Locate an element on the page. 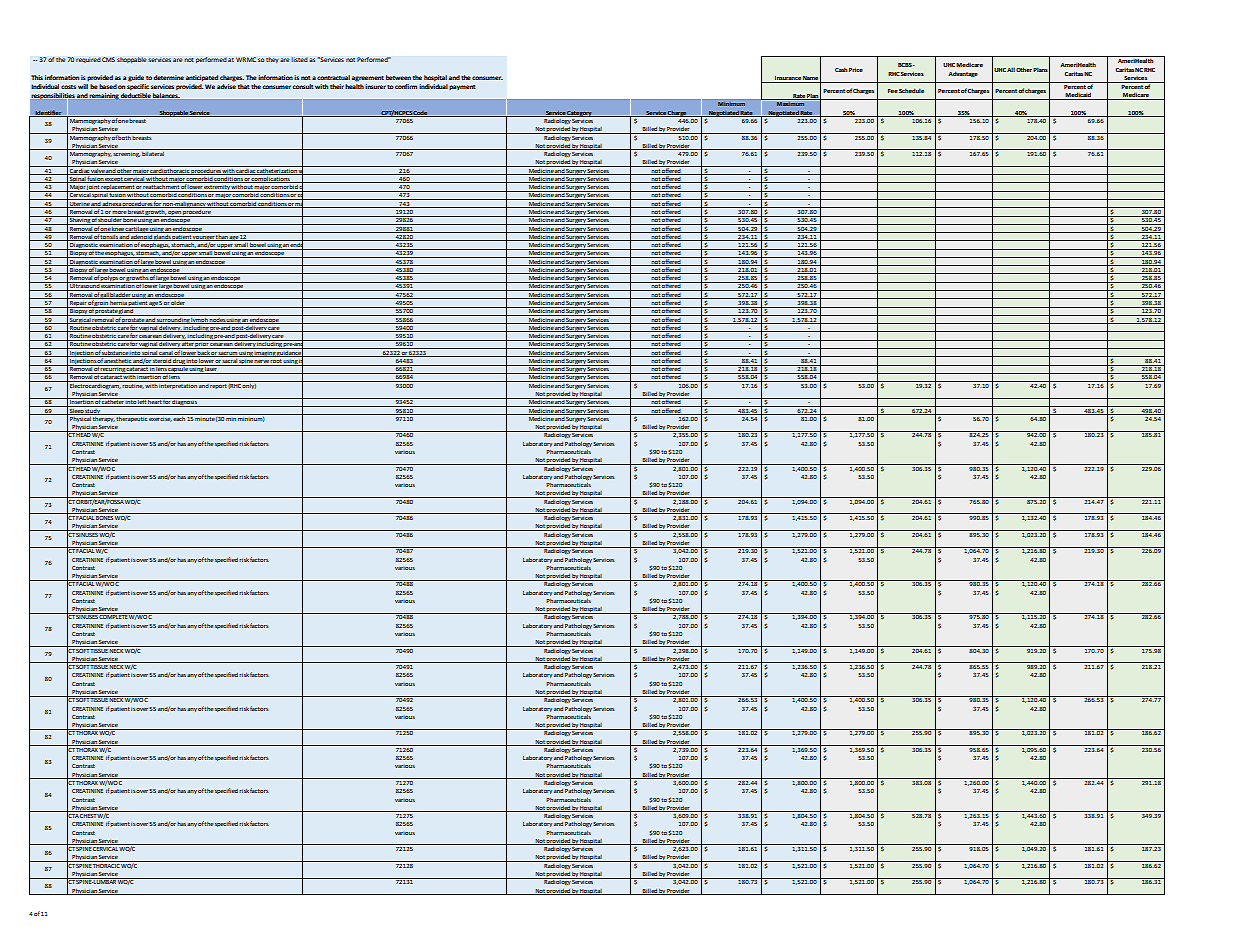 The image size is (1233, 952). sacrum is located at coordinates (228, 354).
